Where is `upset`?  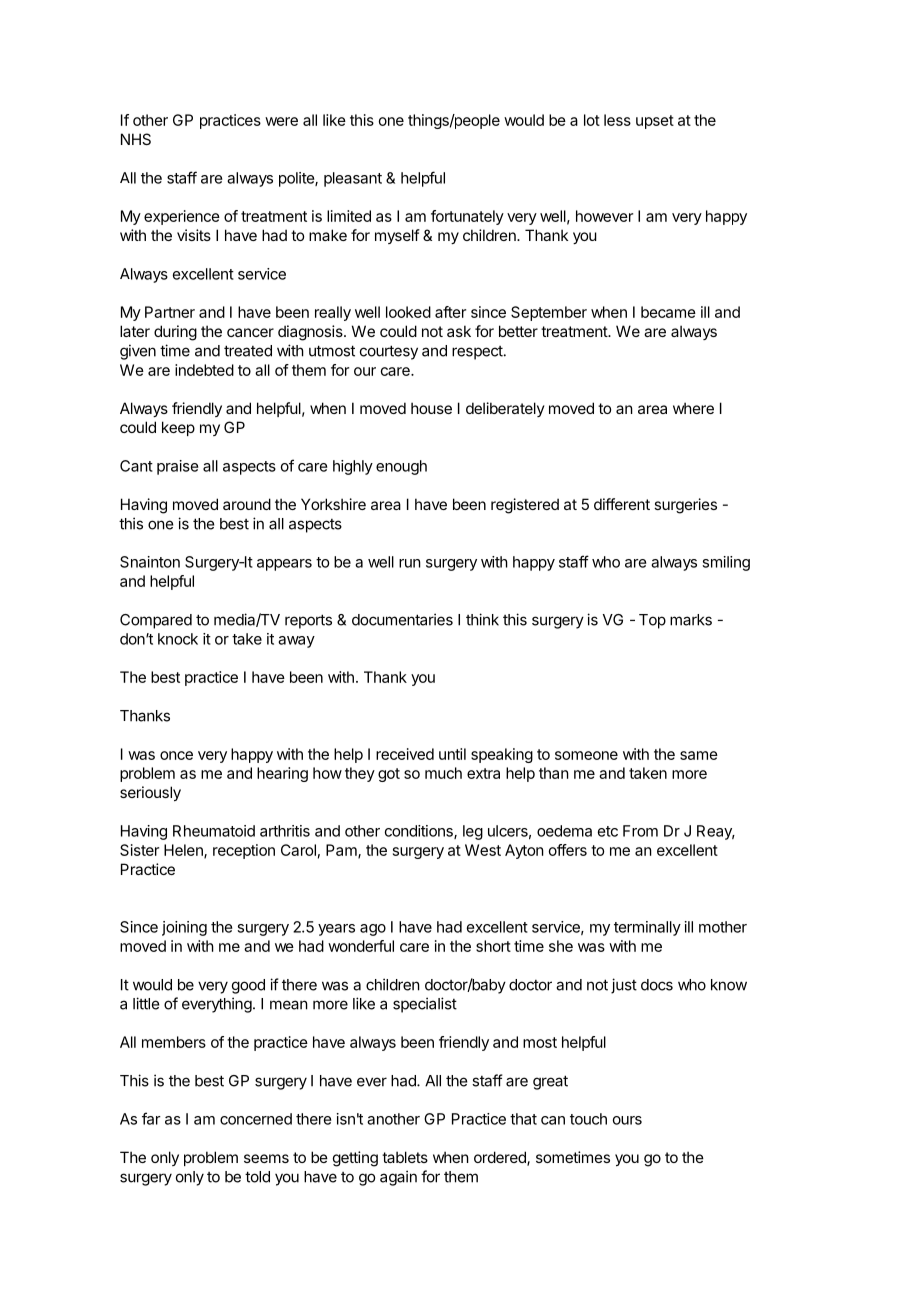
upset is located at coordinates (655, 122).
